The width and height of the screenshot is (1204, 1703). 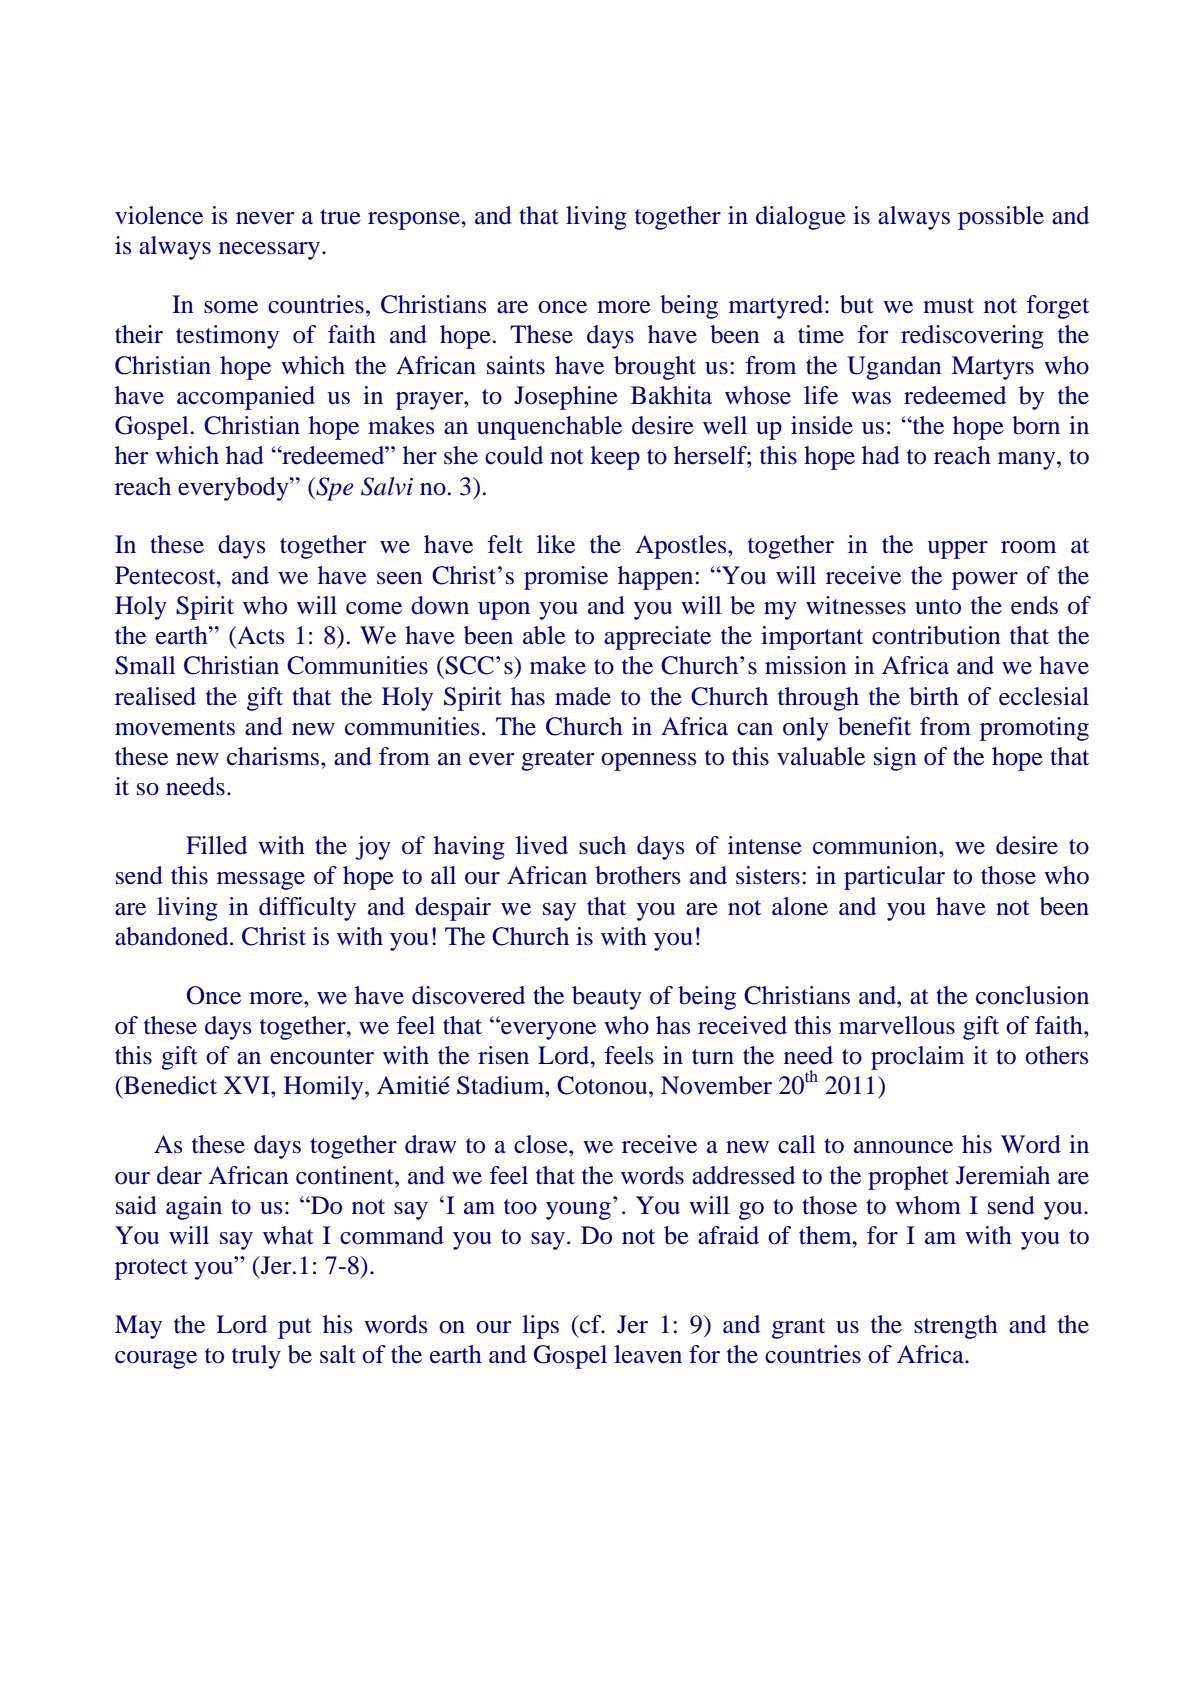 I want to click on greater, so click(x=557, y=760).
